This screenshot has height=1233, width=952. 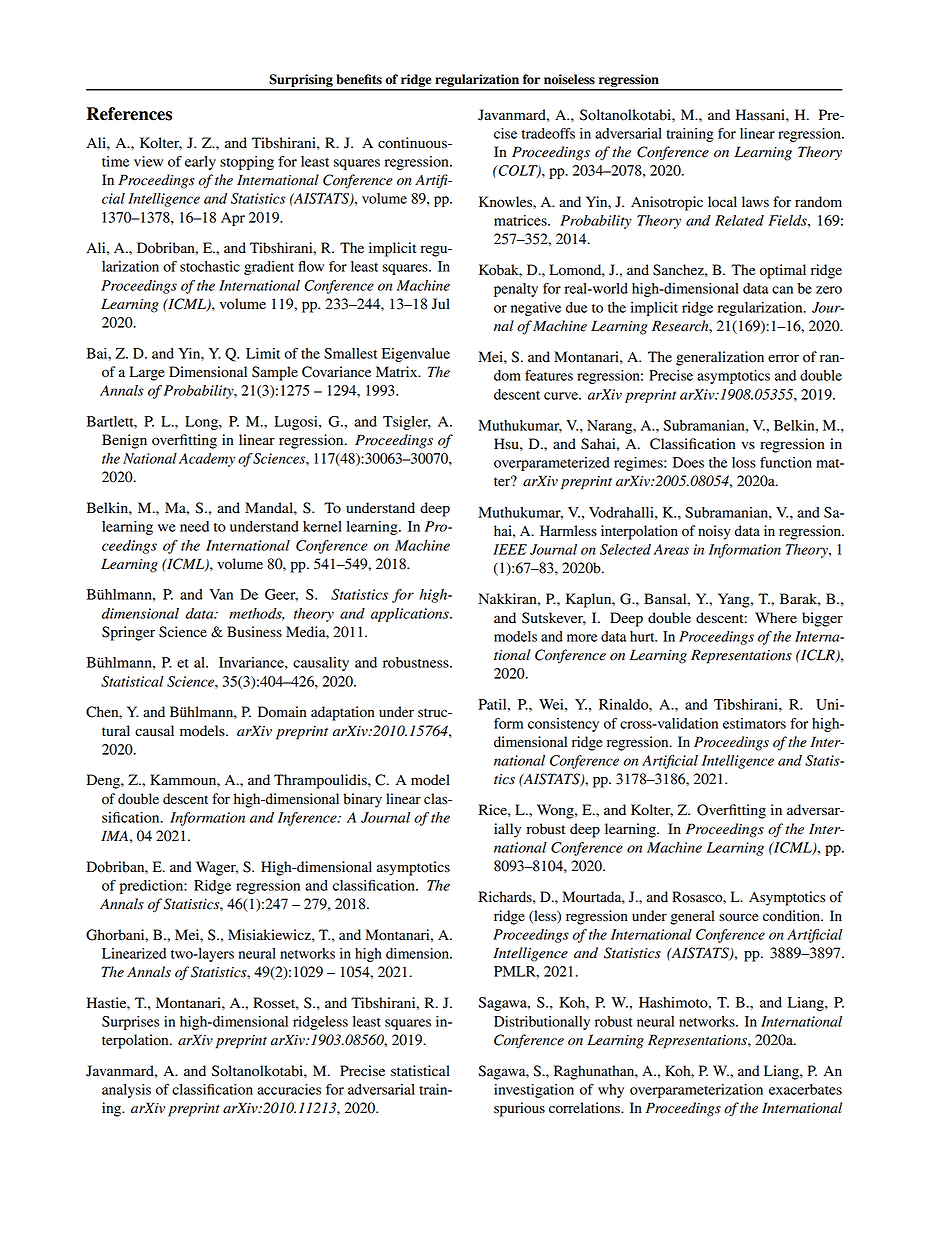 I want to click on error, so click(x=783, y=358).
